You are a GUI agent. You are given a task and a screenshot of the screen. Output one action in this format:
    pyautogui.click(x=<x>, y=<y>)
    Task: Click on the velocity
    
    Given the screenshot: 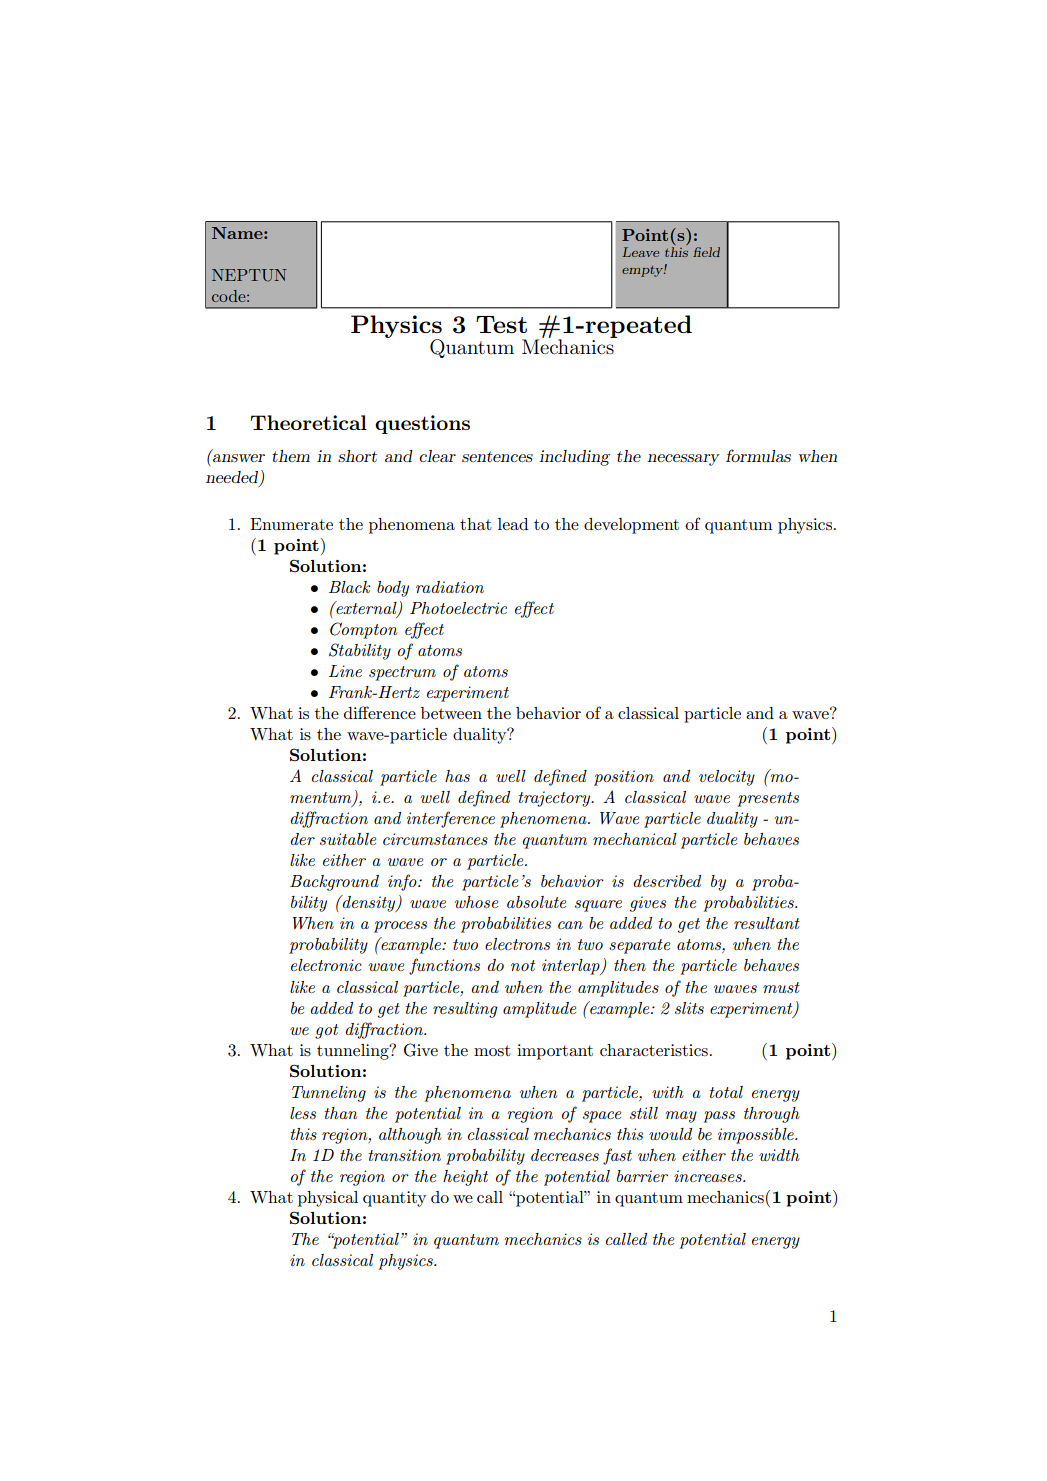 What is the action you would take?
    pyautogui.click(x=727, y=778)
